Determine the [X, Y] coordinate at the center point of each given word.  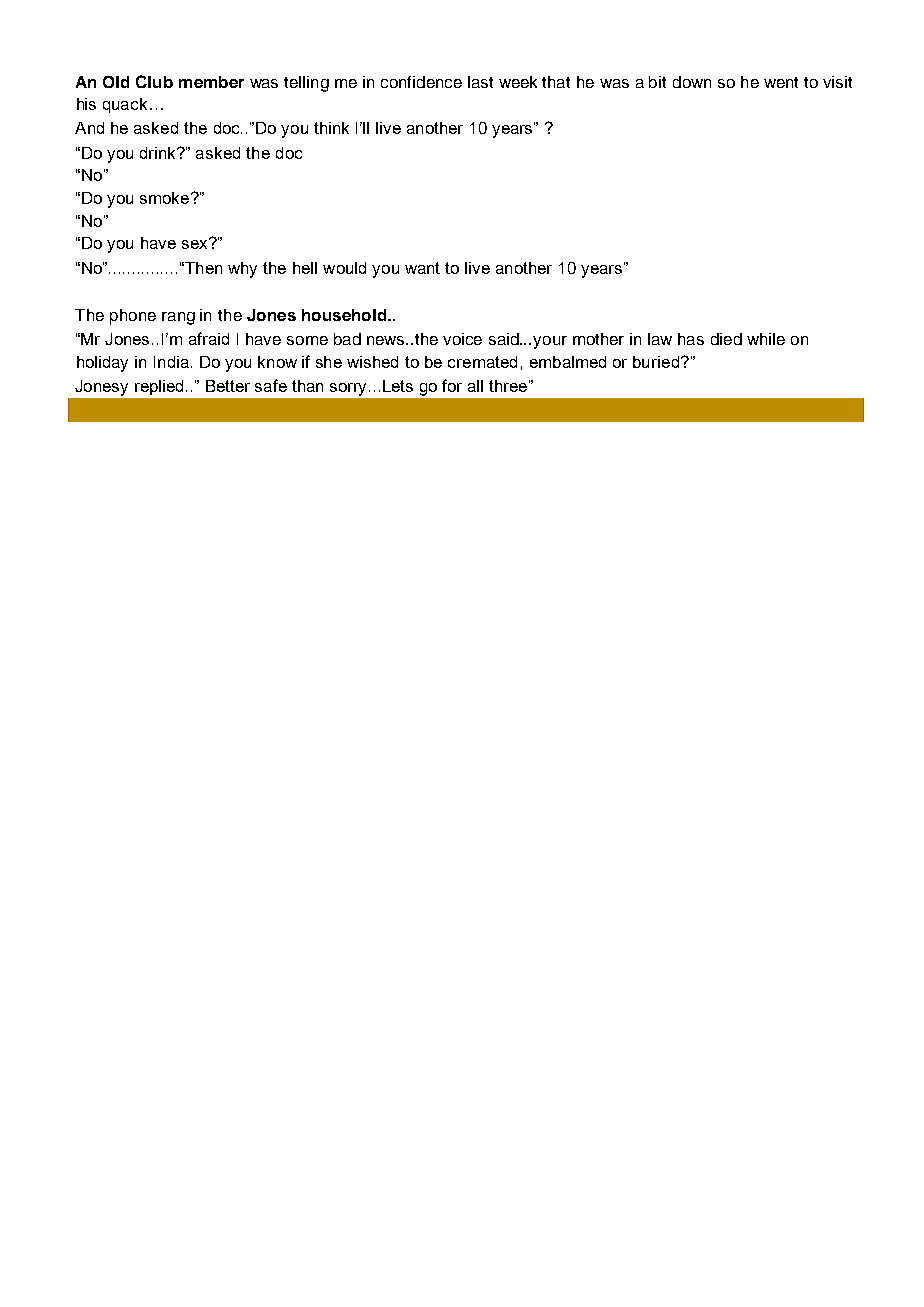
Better [228, 386]
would [344, 268]
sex [196, 243]
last [480, 82]
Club [154, 81]
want [422, 268]
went [781, 82]
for [452, 385]
